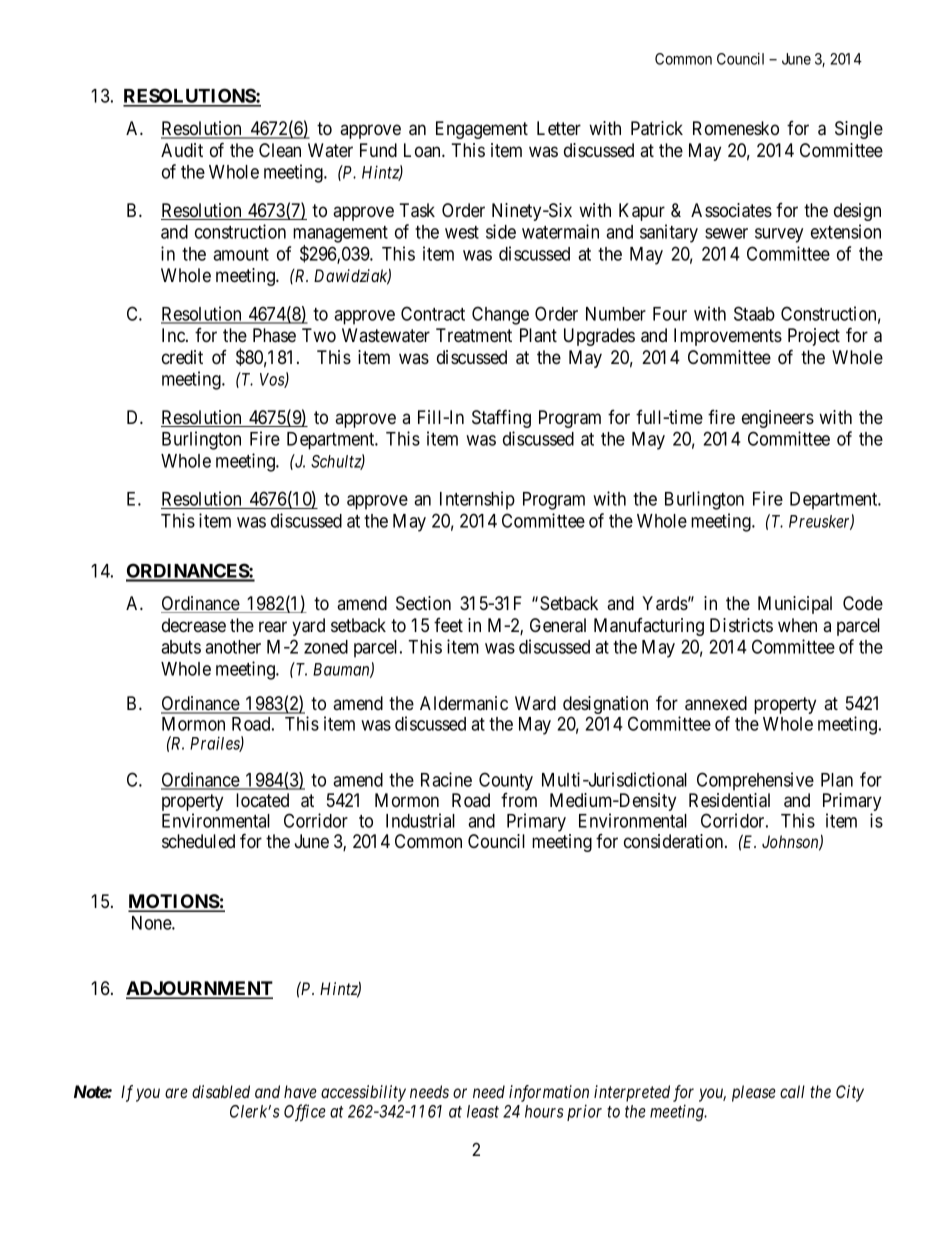 This screenshot has width=952, height=1233. I want to click on Phase, so click(274, 335).
